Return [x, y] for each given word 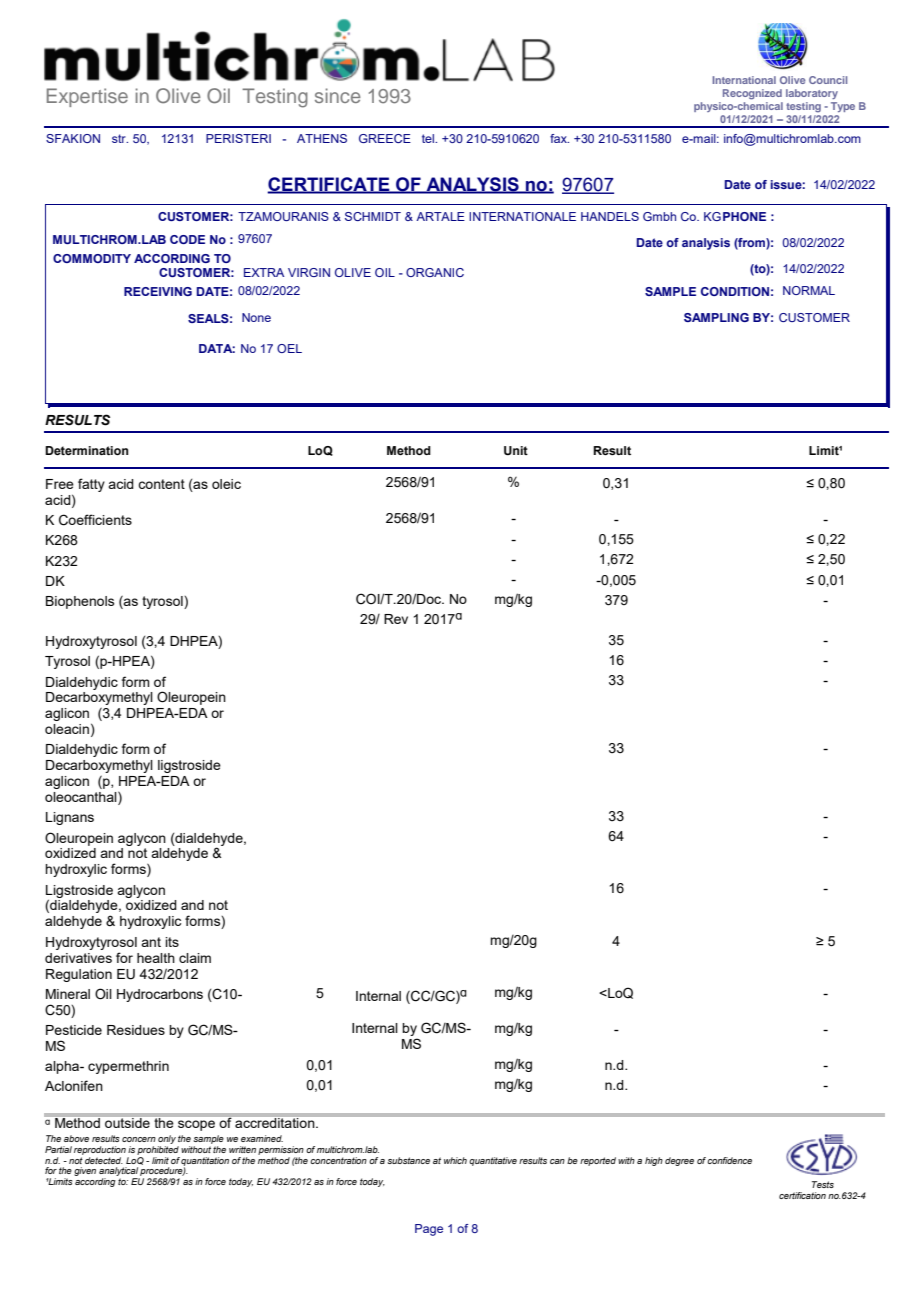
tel [429, 138]
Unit [516, 451]
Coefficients [95, 520]
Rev [396, 619]
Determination [87, 450]
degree [679, 1161]
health [156, 958]
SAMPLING [716, 317]
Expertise [87, 97]
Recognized [752, 94]
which [455, 1160]
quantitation [205, 1162]
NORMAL [809, 290]
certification [802, 1195]
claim [195, 958]
